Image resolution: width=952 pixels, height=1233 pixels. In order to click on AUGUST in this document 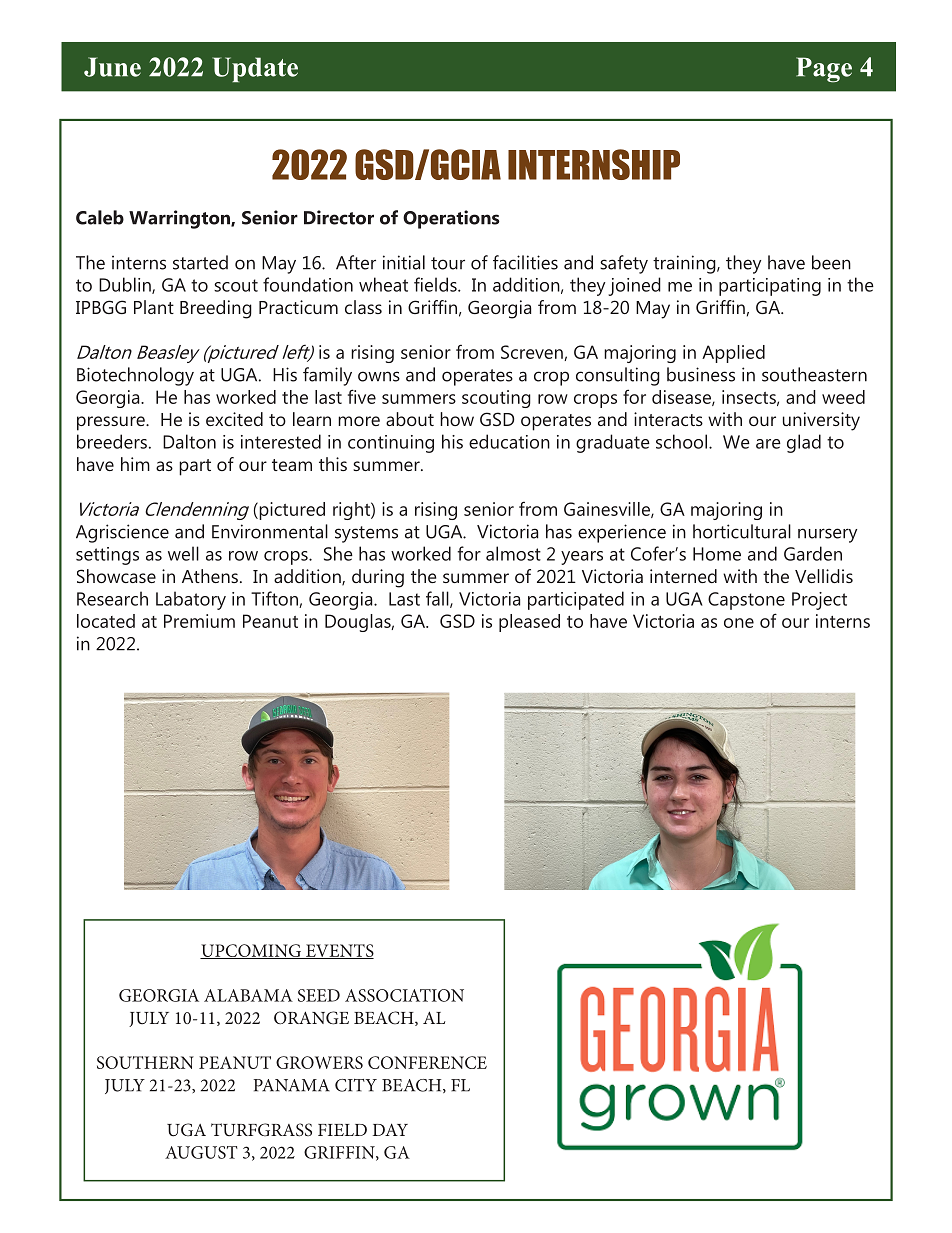, I will do `click(201, 1152)`.
